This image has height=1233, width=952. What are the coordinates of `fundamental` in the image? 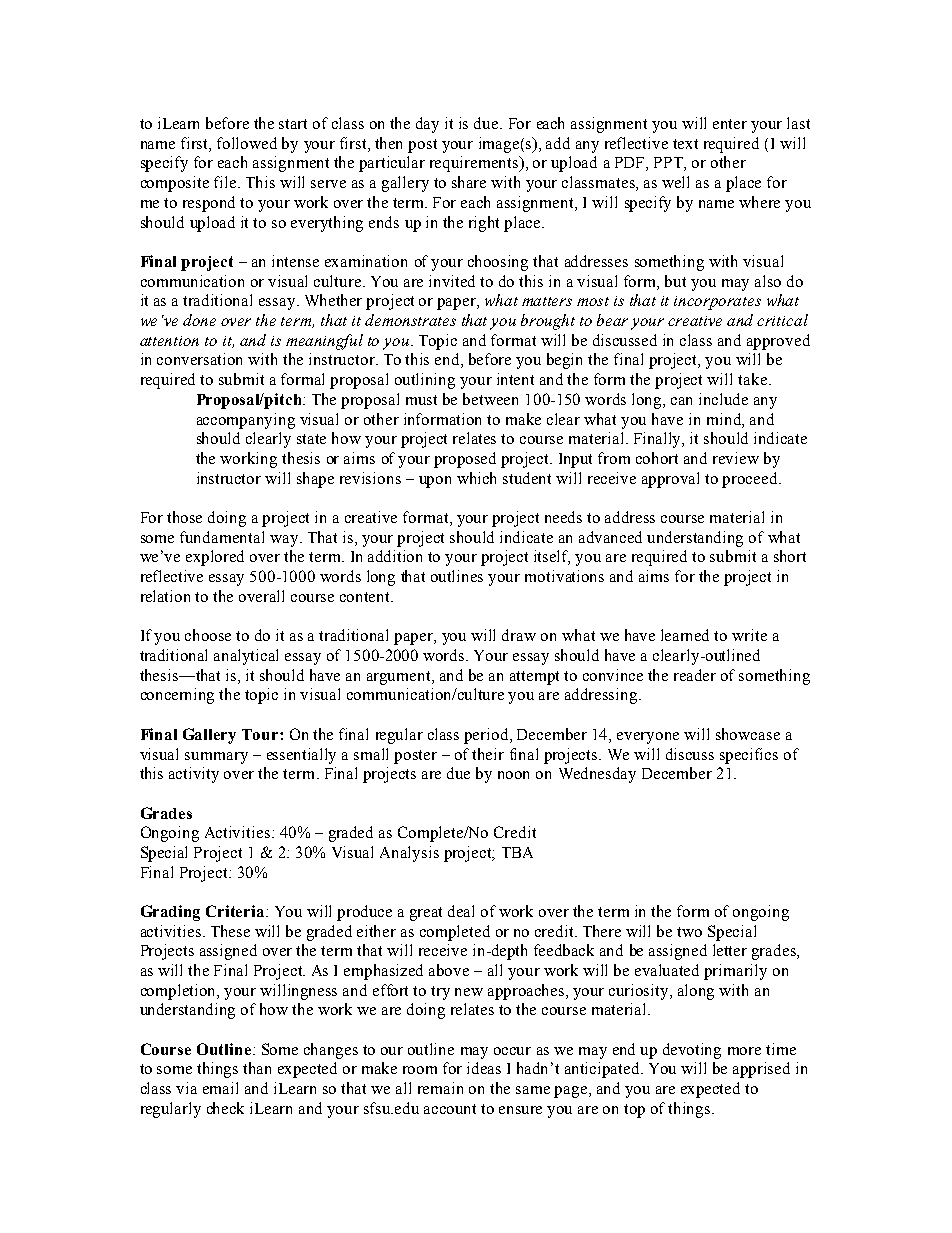 It's located at (222, 537).
